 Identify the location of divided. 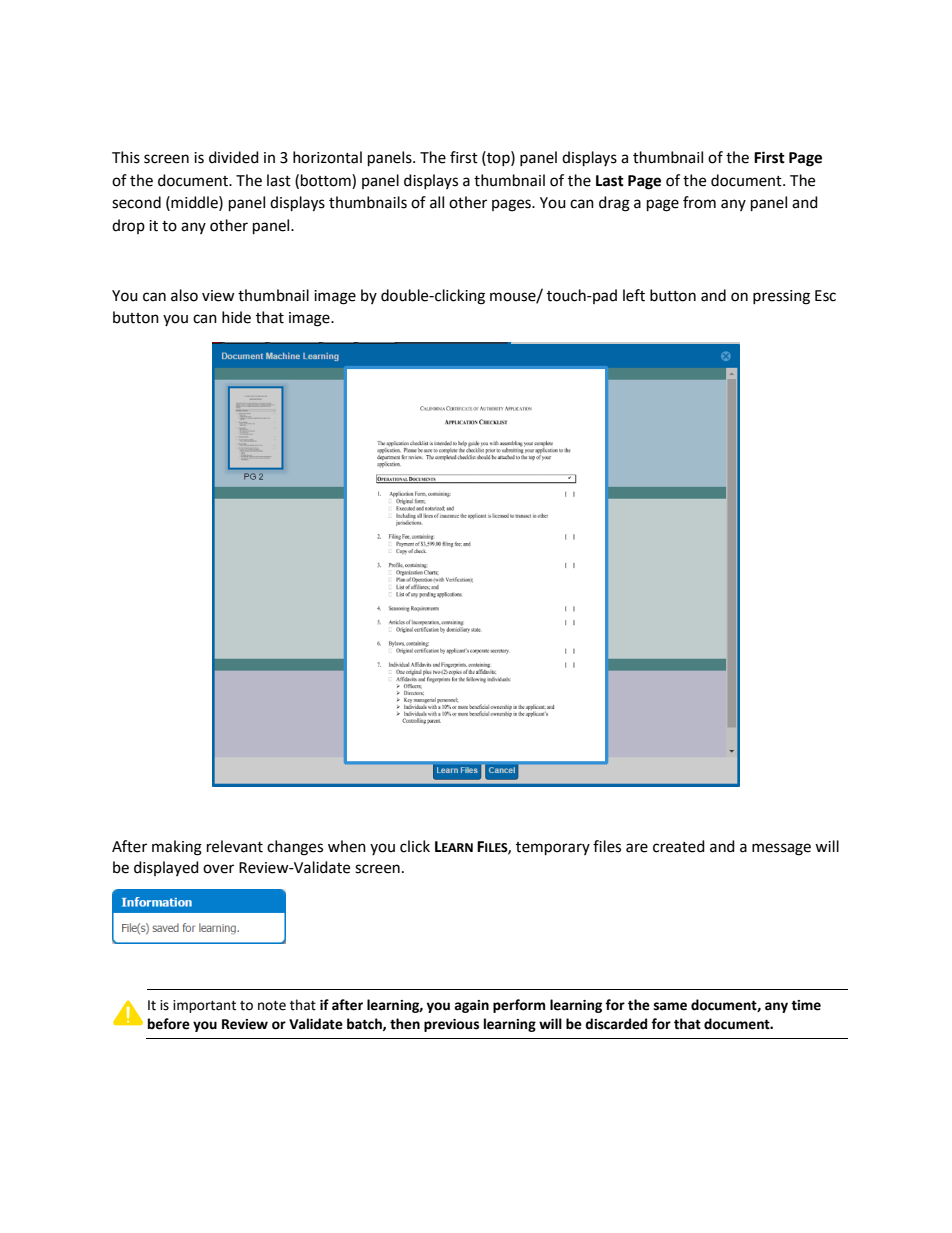
(234, 157).
